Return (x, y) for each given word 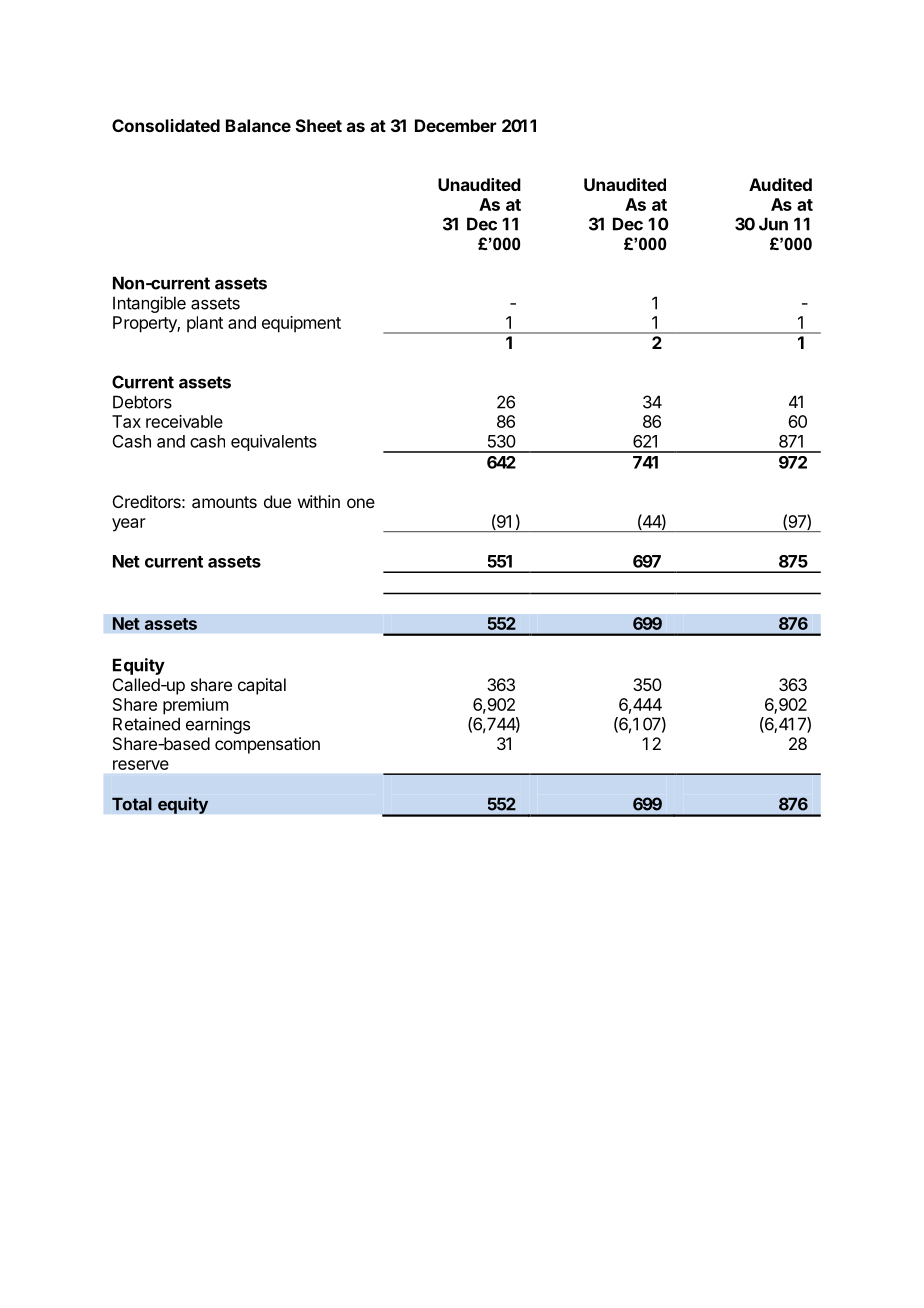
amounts (224, 502)
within (319, 501)
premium (195, 706)
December (455, 125)
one (361, 503)
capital (262, 686)
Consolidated (166, 125)
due (277, 501)
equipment (301, 324)
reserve (141, 765)
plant (205, 324)
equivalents (274, 442)
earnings (218, 725)
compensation (267, 745)
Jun (773, 224)
